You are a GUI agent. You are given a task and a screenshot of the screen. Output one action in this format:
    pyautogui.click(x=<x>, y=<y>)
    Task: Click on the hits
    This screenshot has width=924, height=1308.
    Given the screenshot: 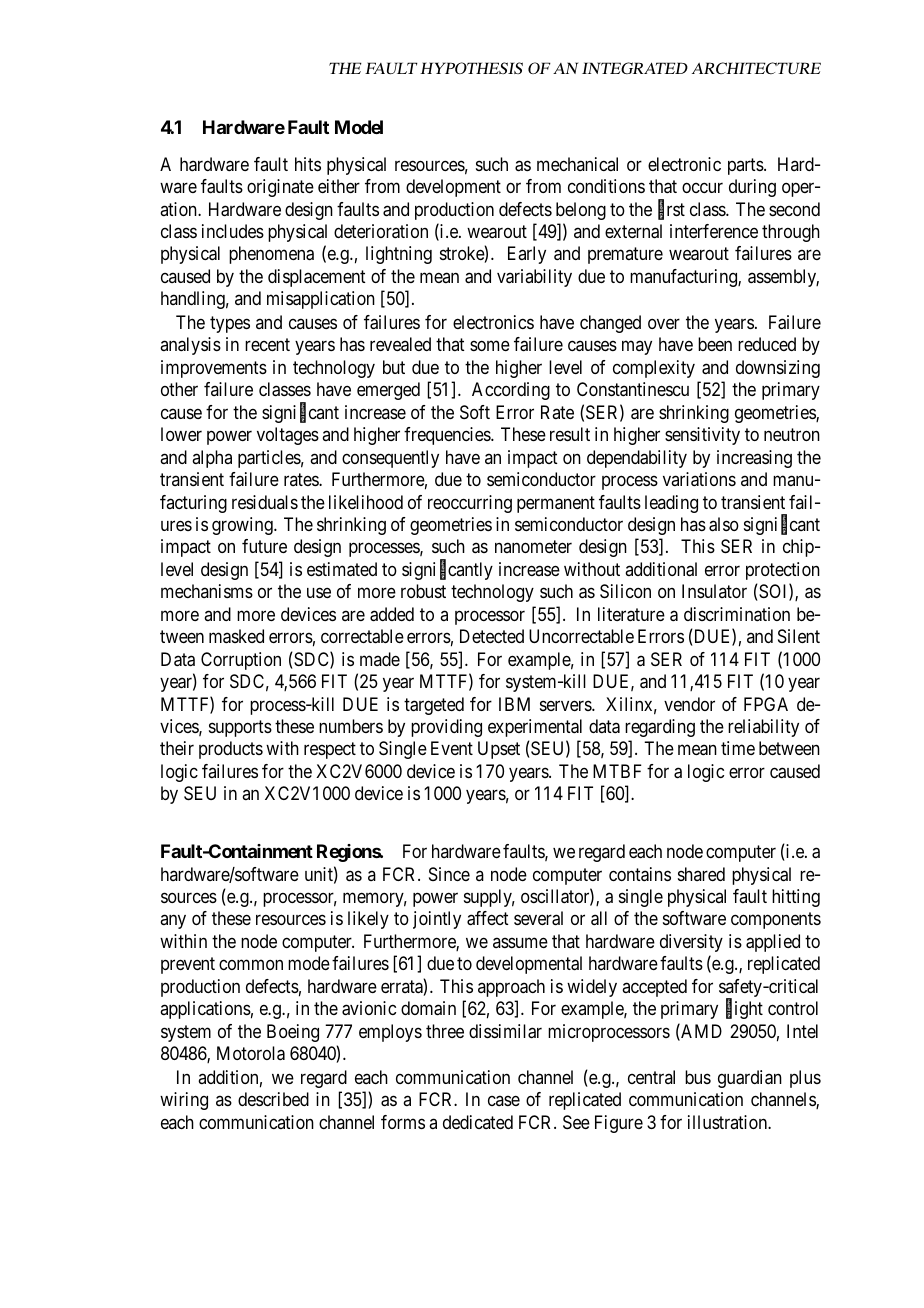 What is the action you would take?
    pyautogui.click(x=308, y=164)
